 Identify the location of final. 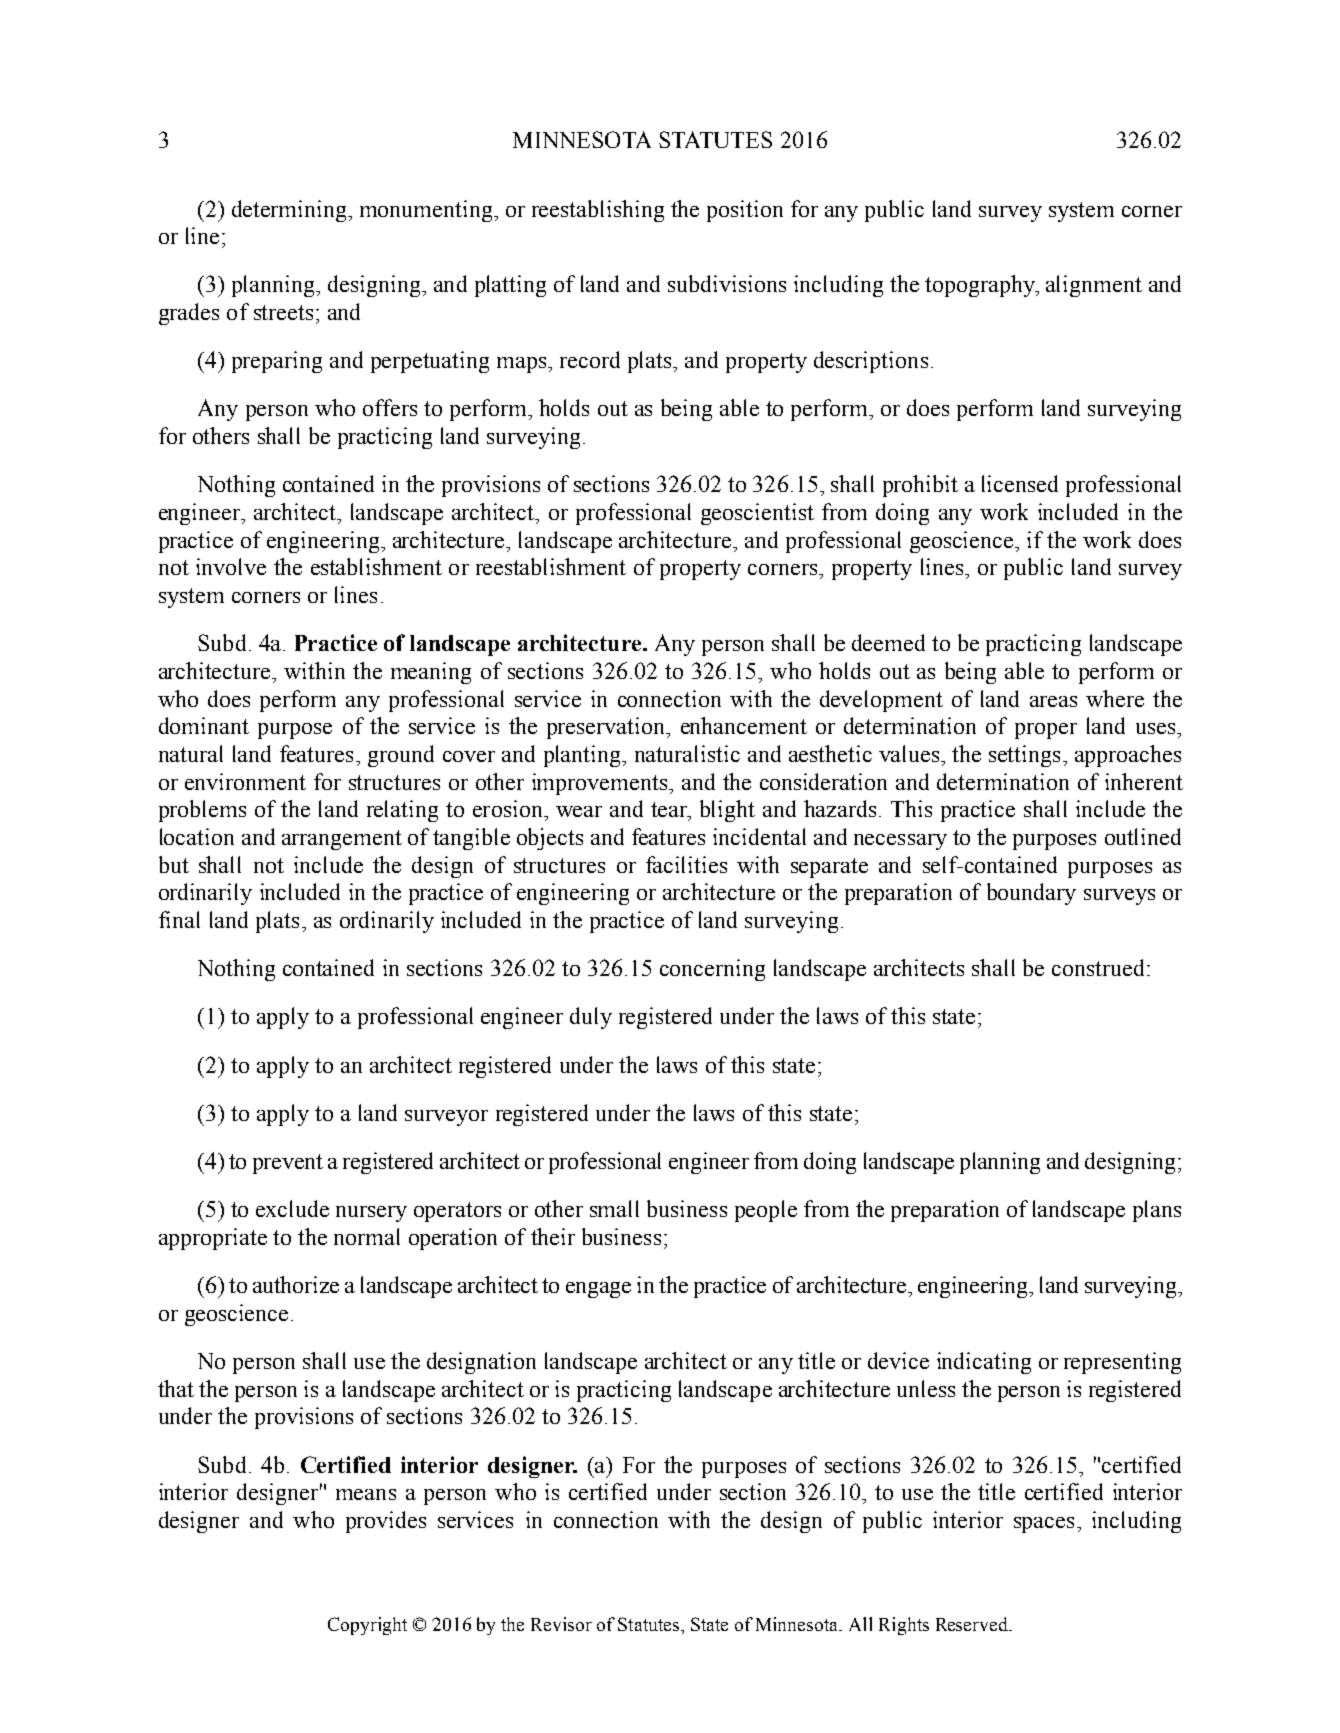
(179, 919).
